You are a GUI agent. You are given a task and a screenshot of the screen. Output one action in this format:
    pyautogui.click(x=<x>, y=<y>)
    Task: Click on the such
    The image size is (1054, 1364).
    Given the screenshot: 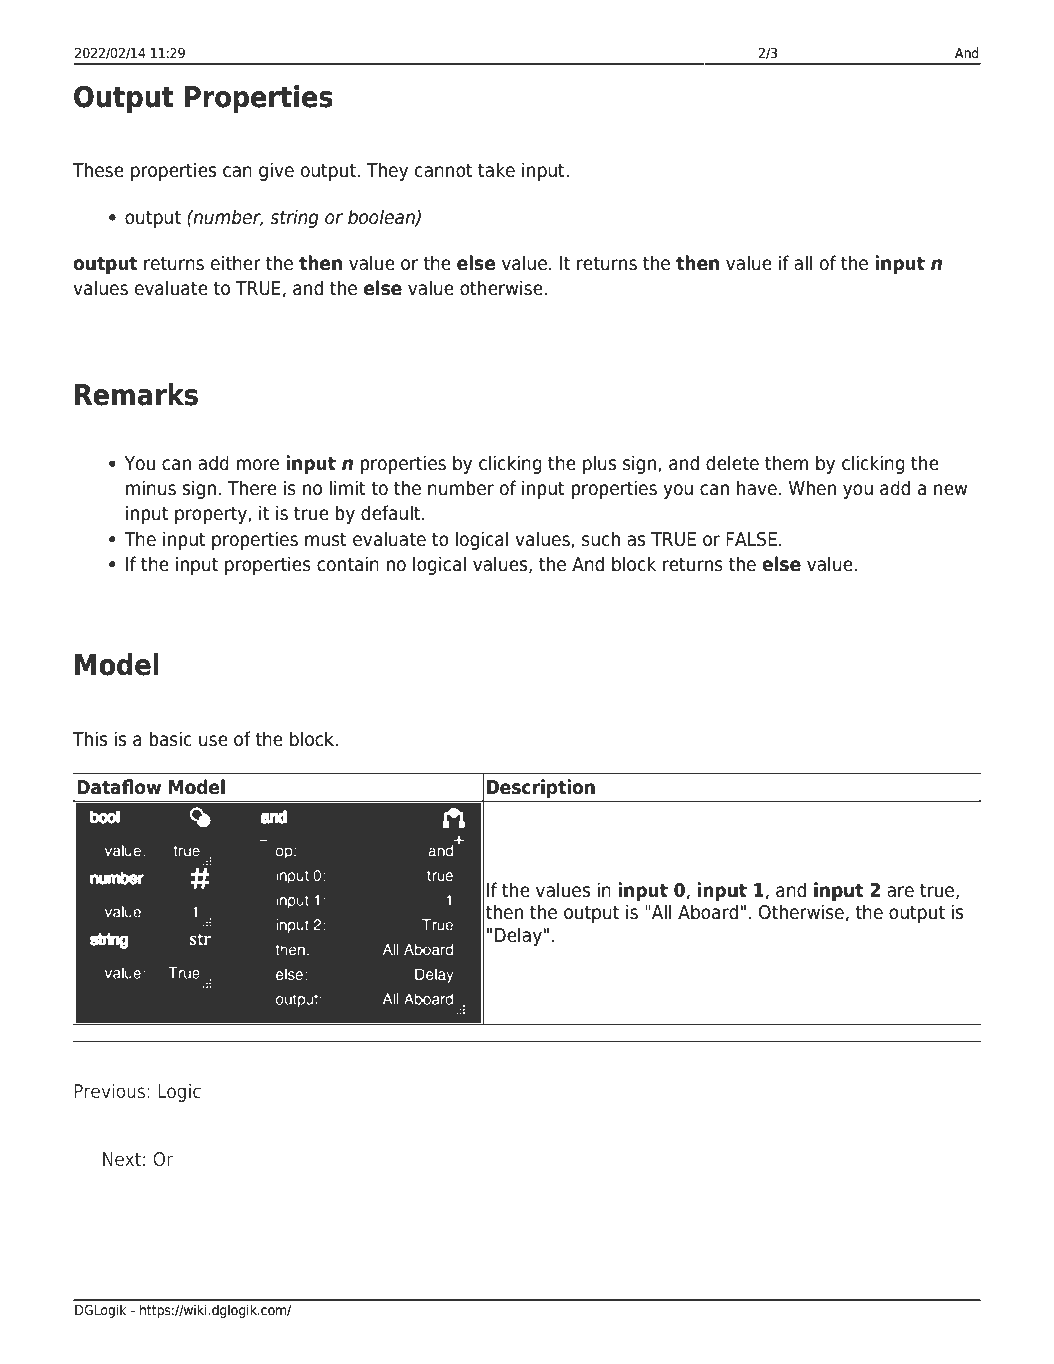 What is the action you would take?
    pyautogui.click(x=601, y=539)
